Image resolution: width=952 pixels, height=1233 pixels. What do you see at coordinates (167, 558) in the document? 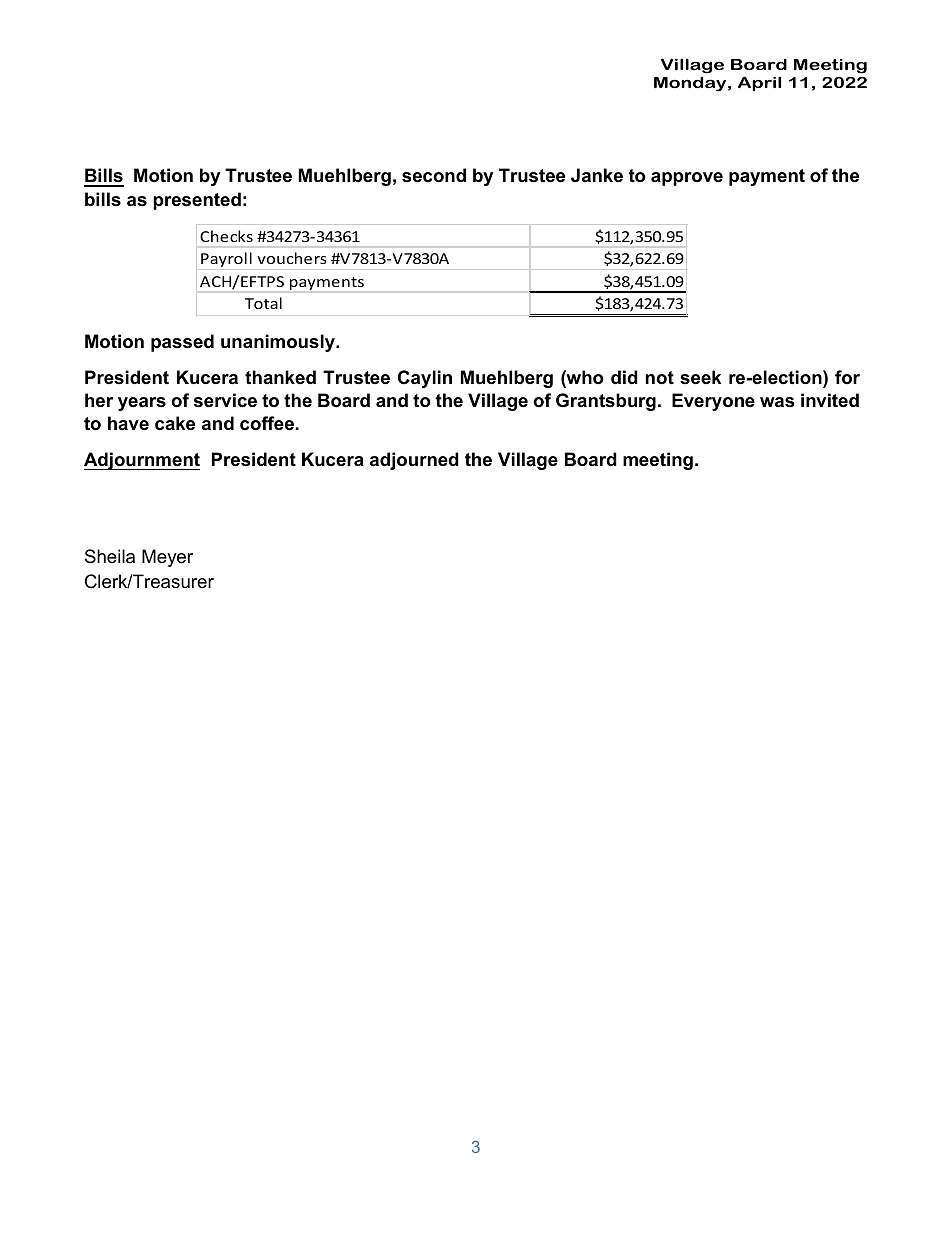
I see `Meyer` at bounding box center [167, 558].
